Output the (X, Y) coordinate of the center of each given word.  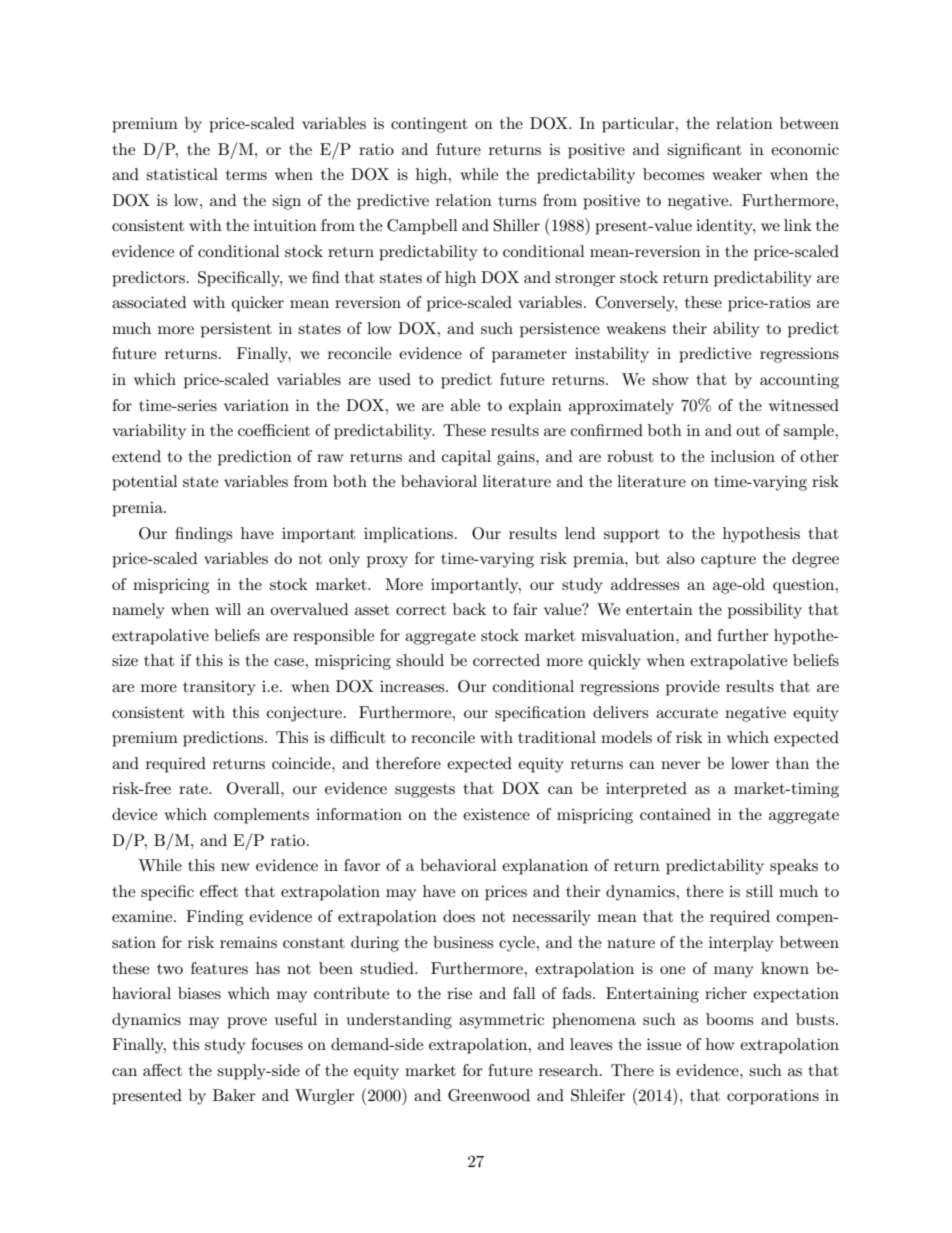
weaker (737, 174)
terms (246, 175)
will (228, 609)
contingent (429, 125)
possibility (765, 611)
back (469, 609)
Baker (234, 1095)
